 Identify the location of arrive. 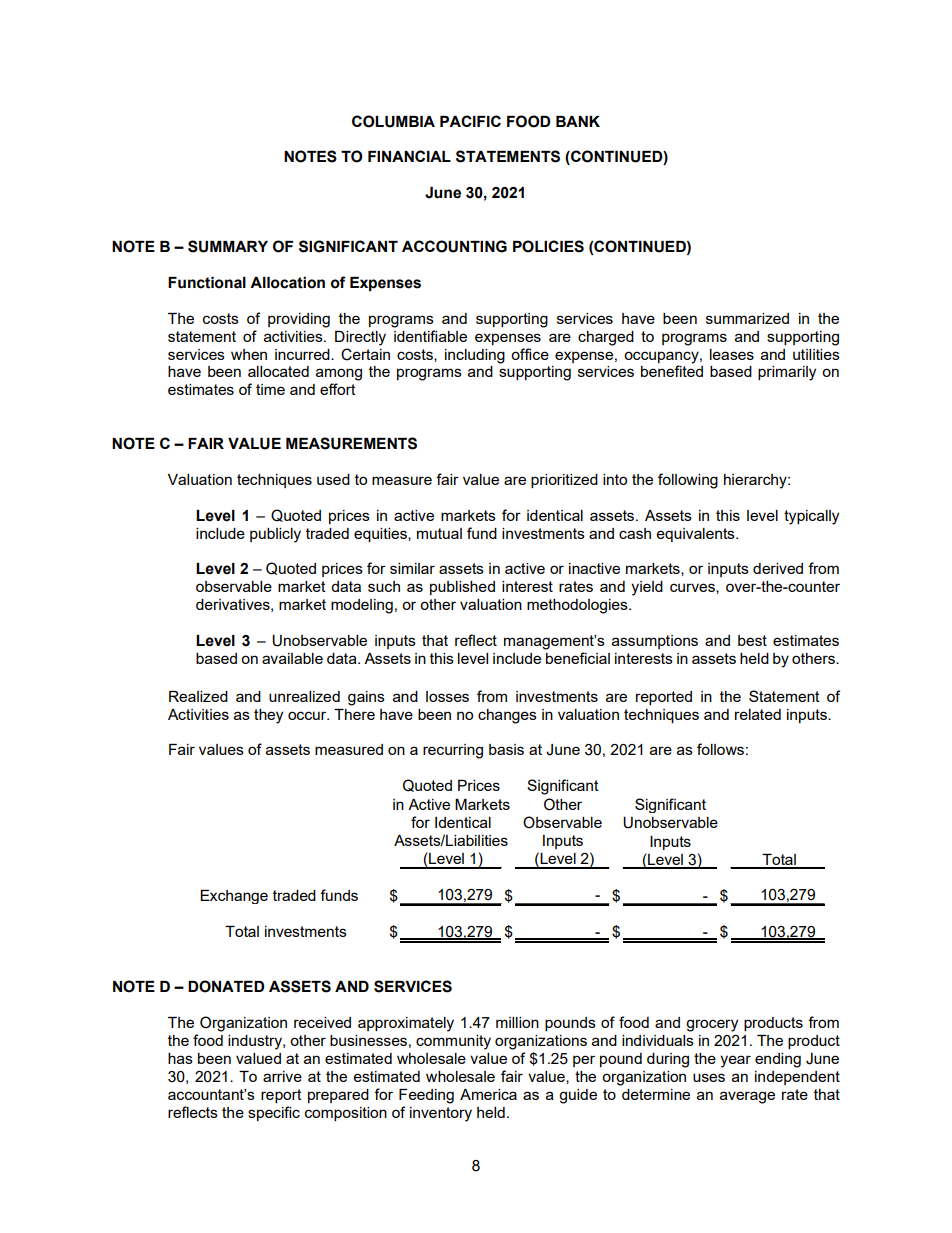
(282, 1076).
